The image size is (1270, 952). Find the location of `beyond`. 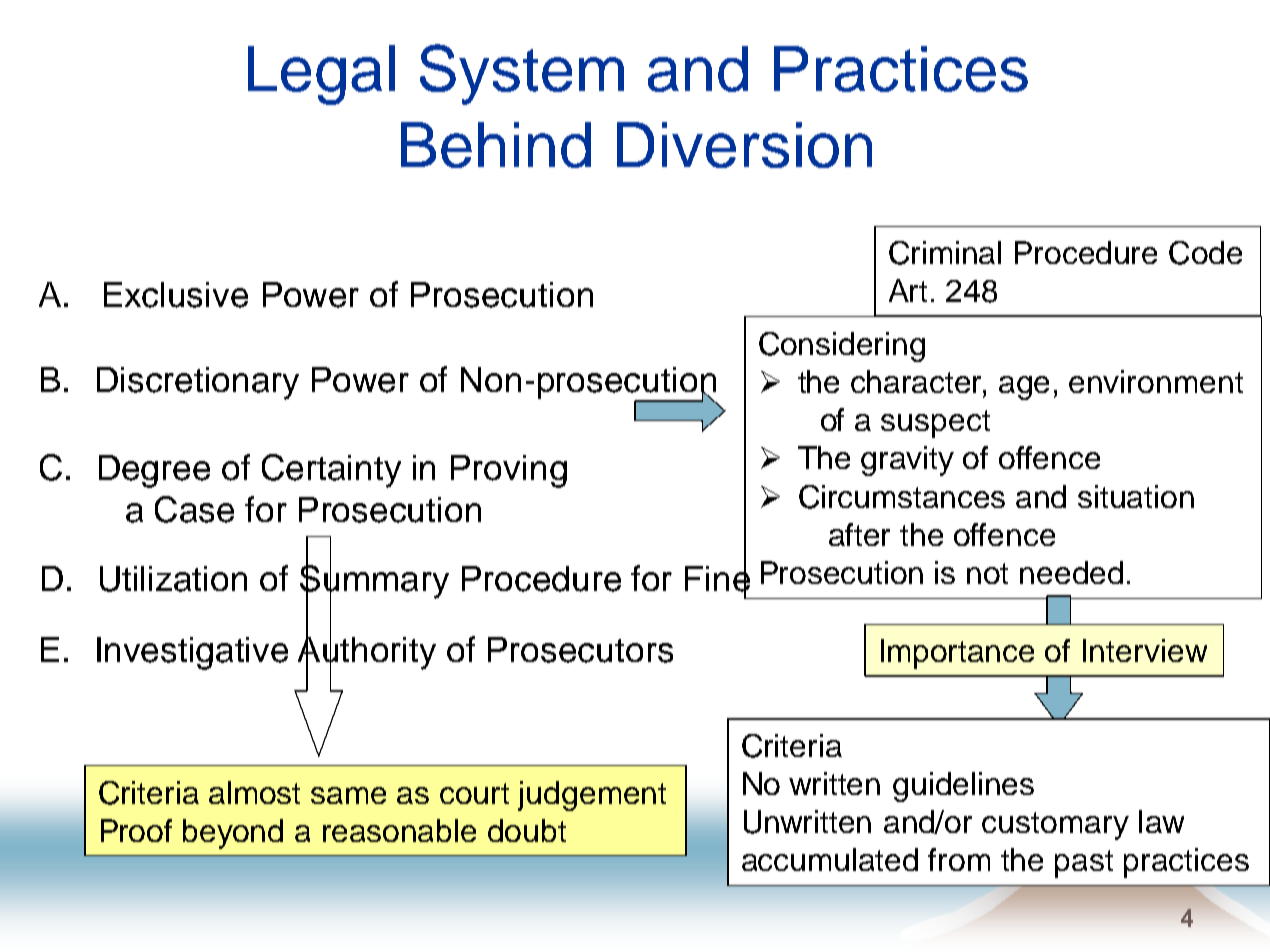

beyond is located at coordinates (233, 834).
